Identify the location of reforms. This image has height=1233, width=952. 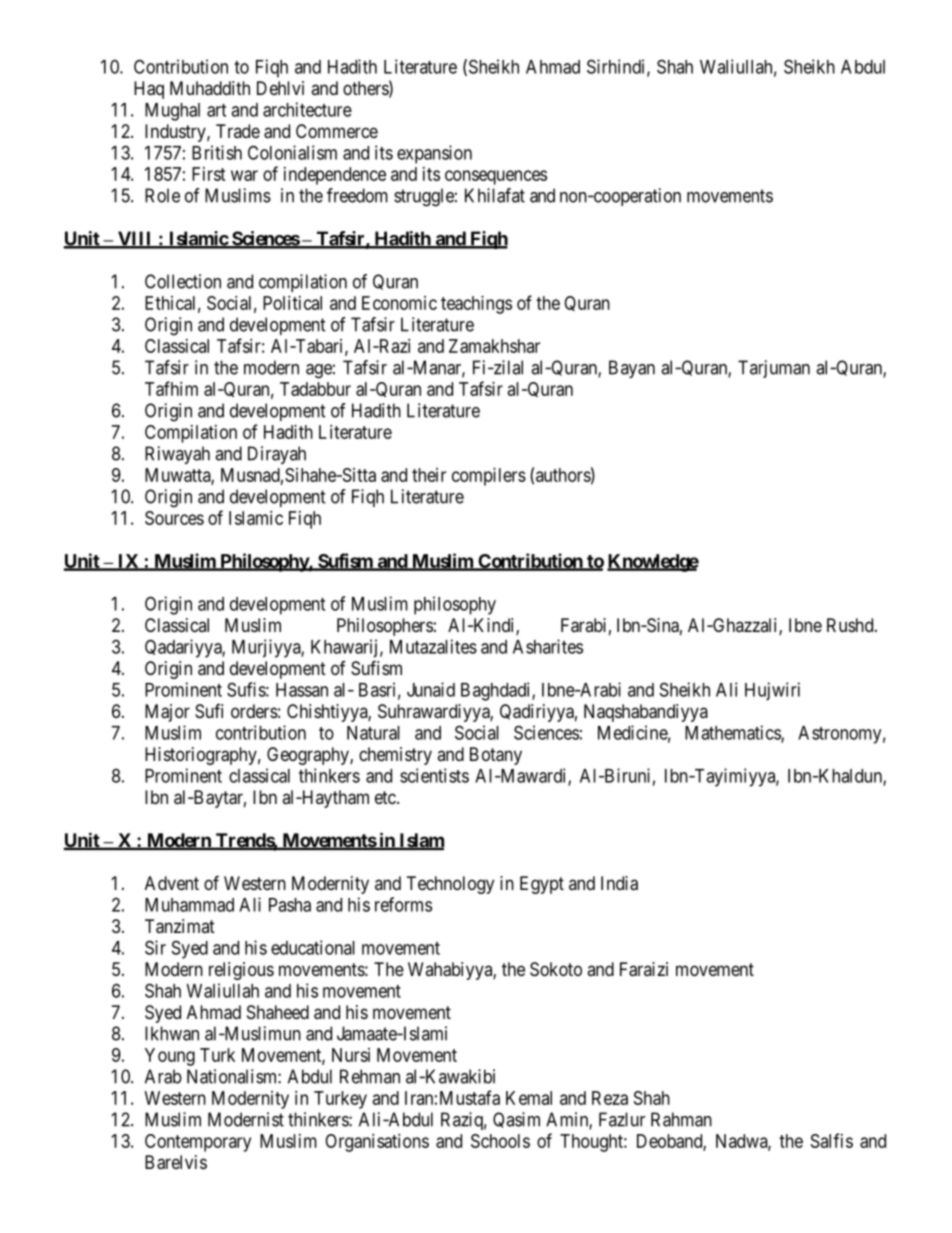
(403, 904).
